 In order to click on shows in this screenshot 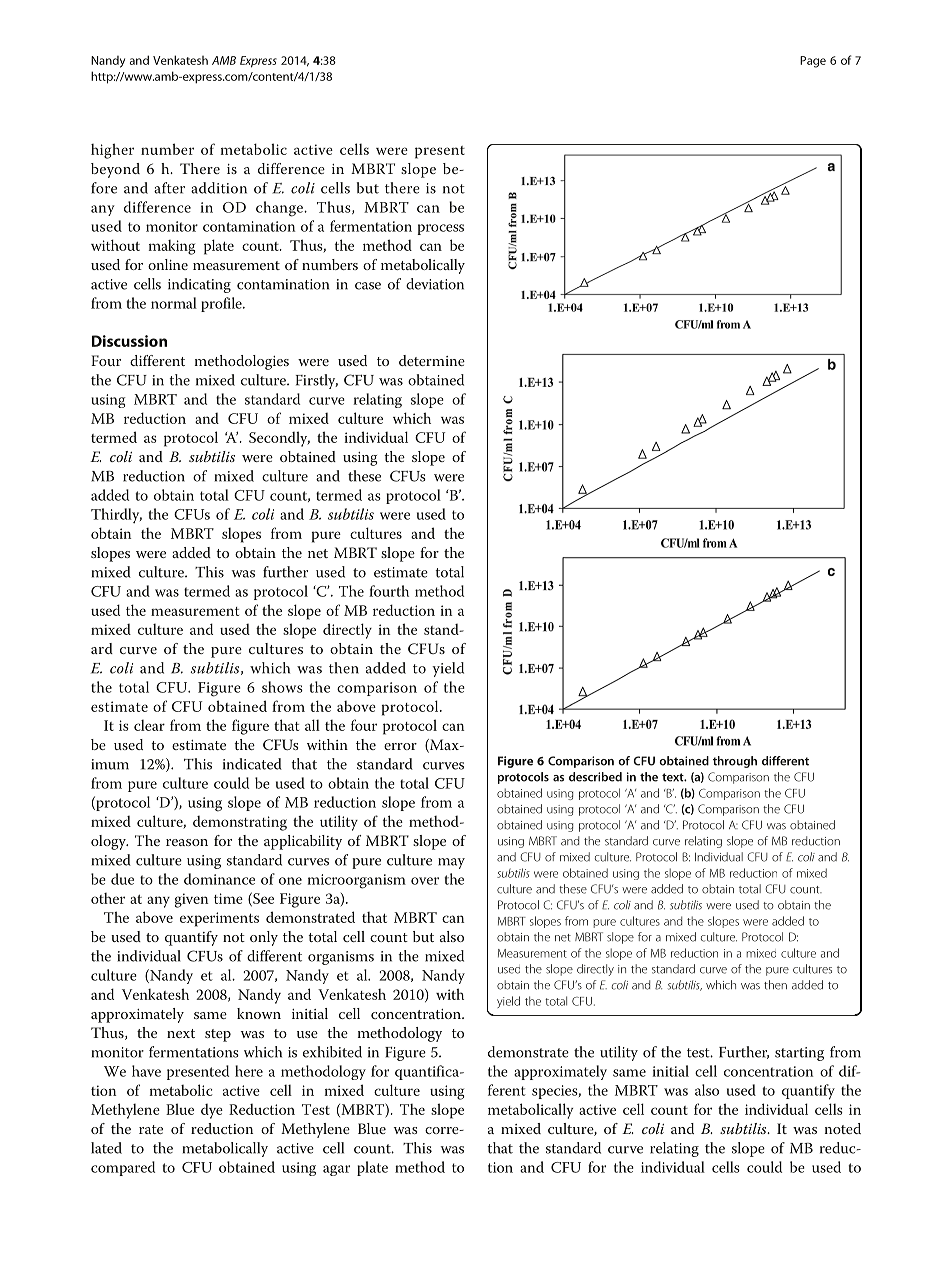, I will do `click(282, 687)`.
